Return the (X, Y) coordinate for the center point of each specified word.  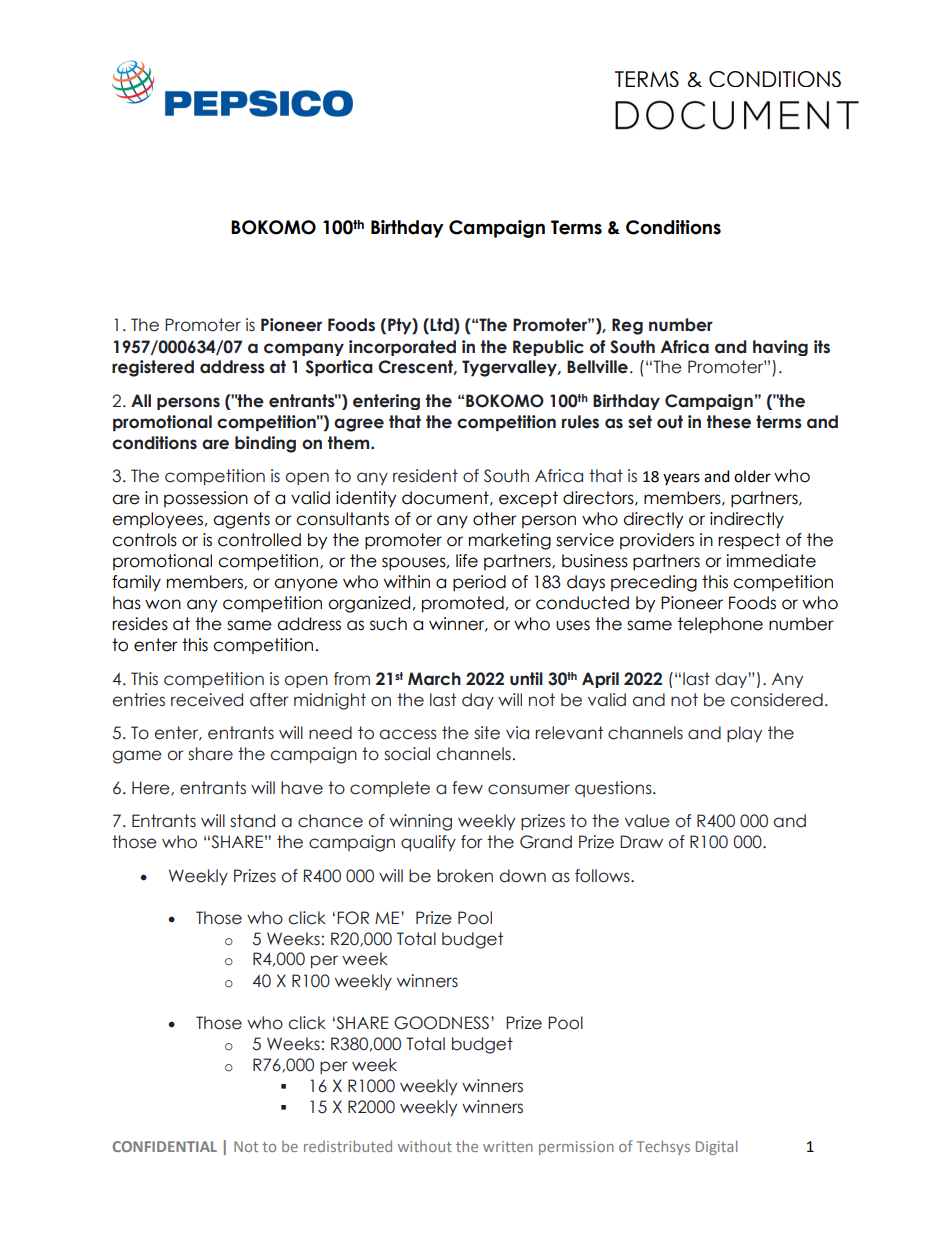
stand (252, 821)
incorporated (402, 348)
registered (153, 368)
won (163, 604)
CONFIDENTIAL (165, 1146)
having (780, 348)
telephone (720, 625)
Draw (641, 842)
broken (465, 876)
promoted (463, 604)
